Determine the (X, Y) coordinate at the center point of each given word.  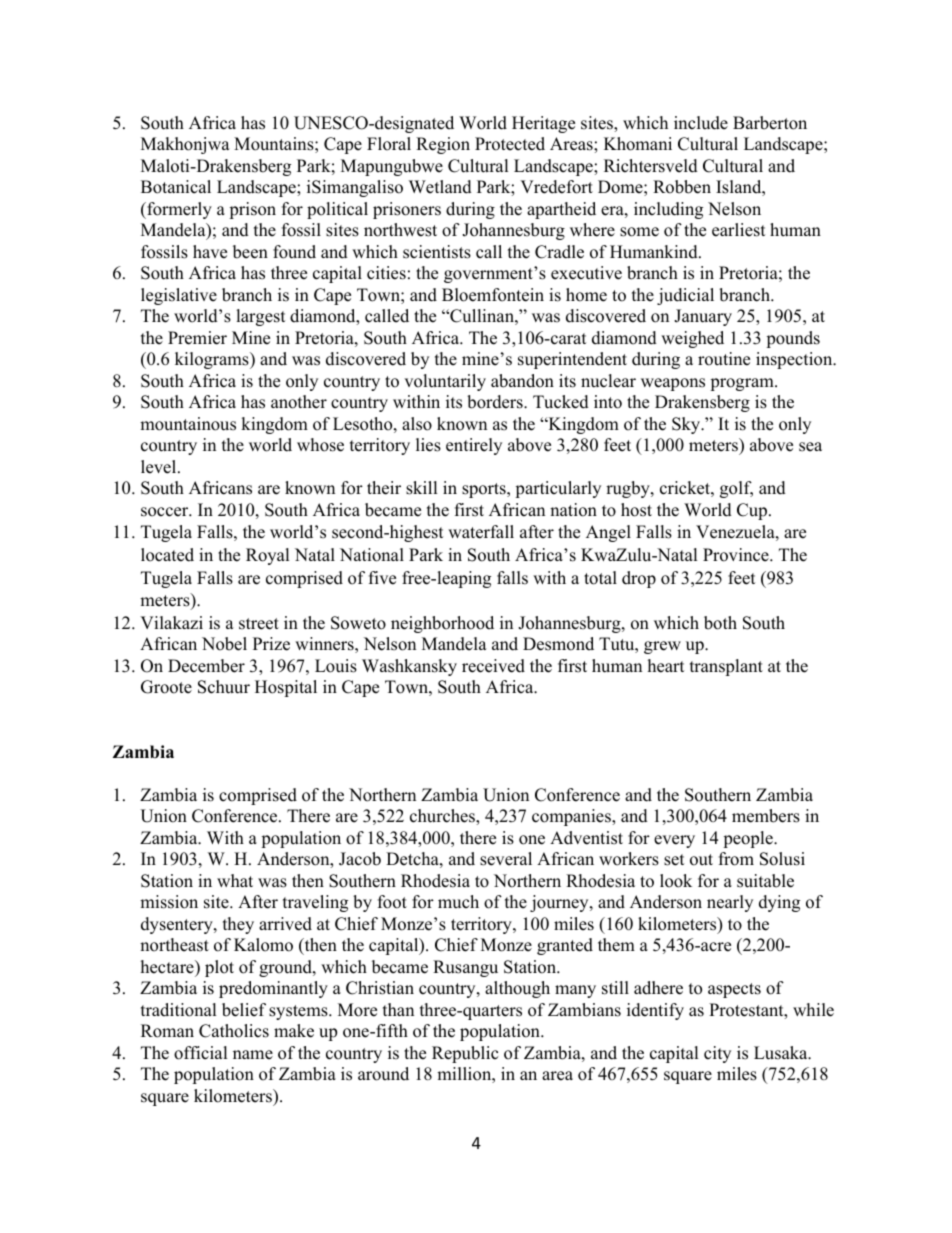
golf (736, 489)
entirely (474, 446)
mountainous (188, 424)
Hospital (286, 688)
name (253, 1055)
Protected (510, 144)
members (766, 816)
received (493, 666)
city (717, 1054)
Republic (465, 1054)
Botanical (176, 187)
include (701, 123)
